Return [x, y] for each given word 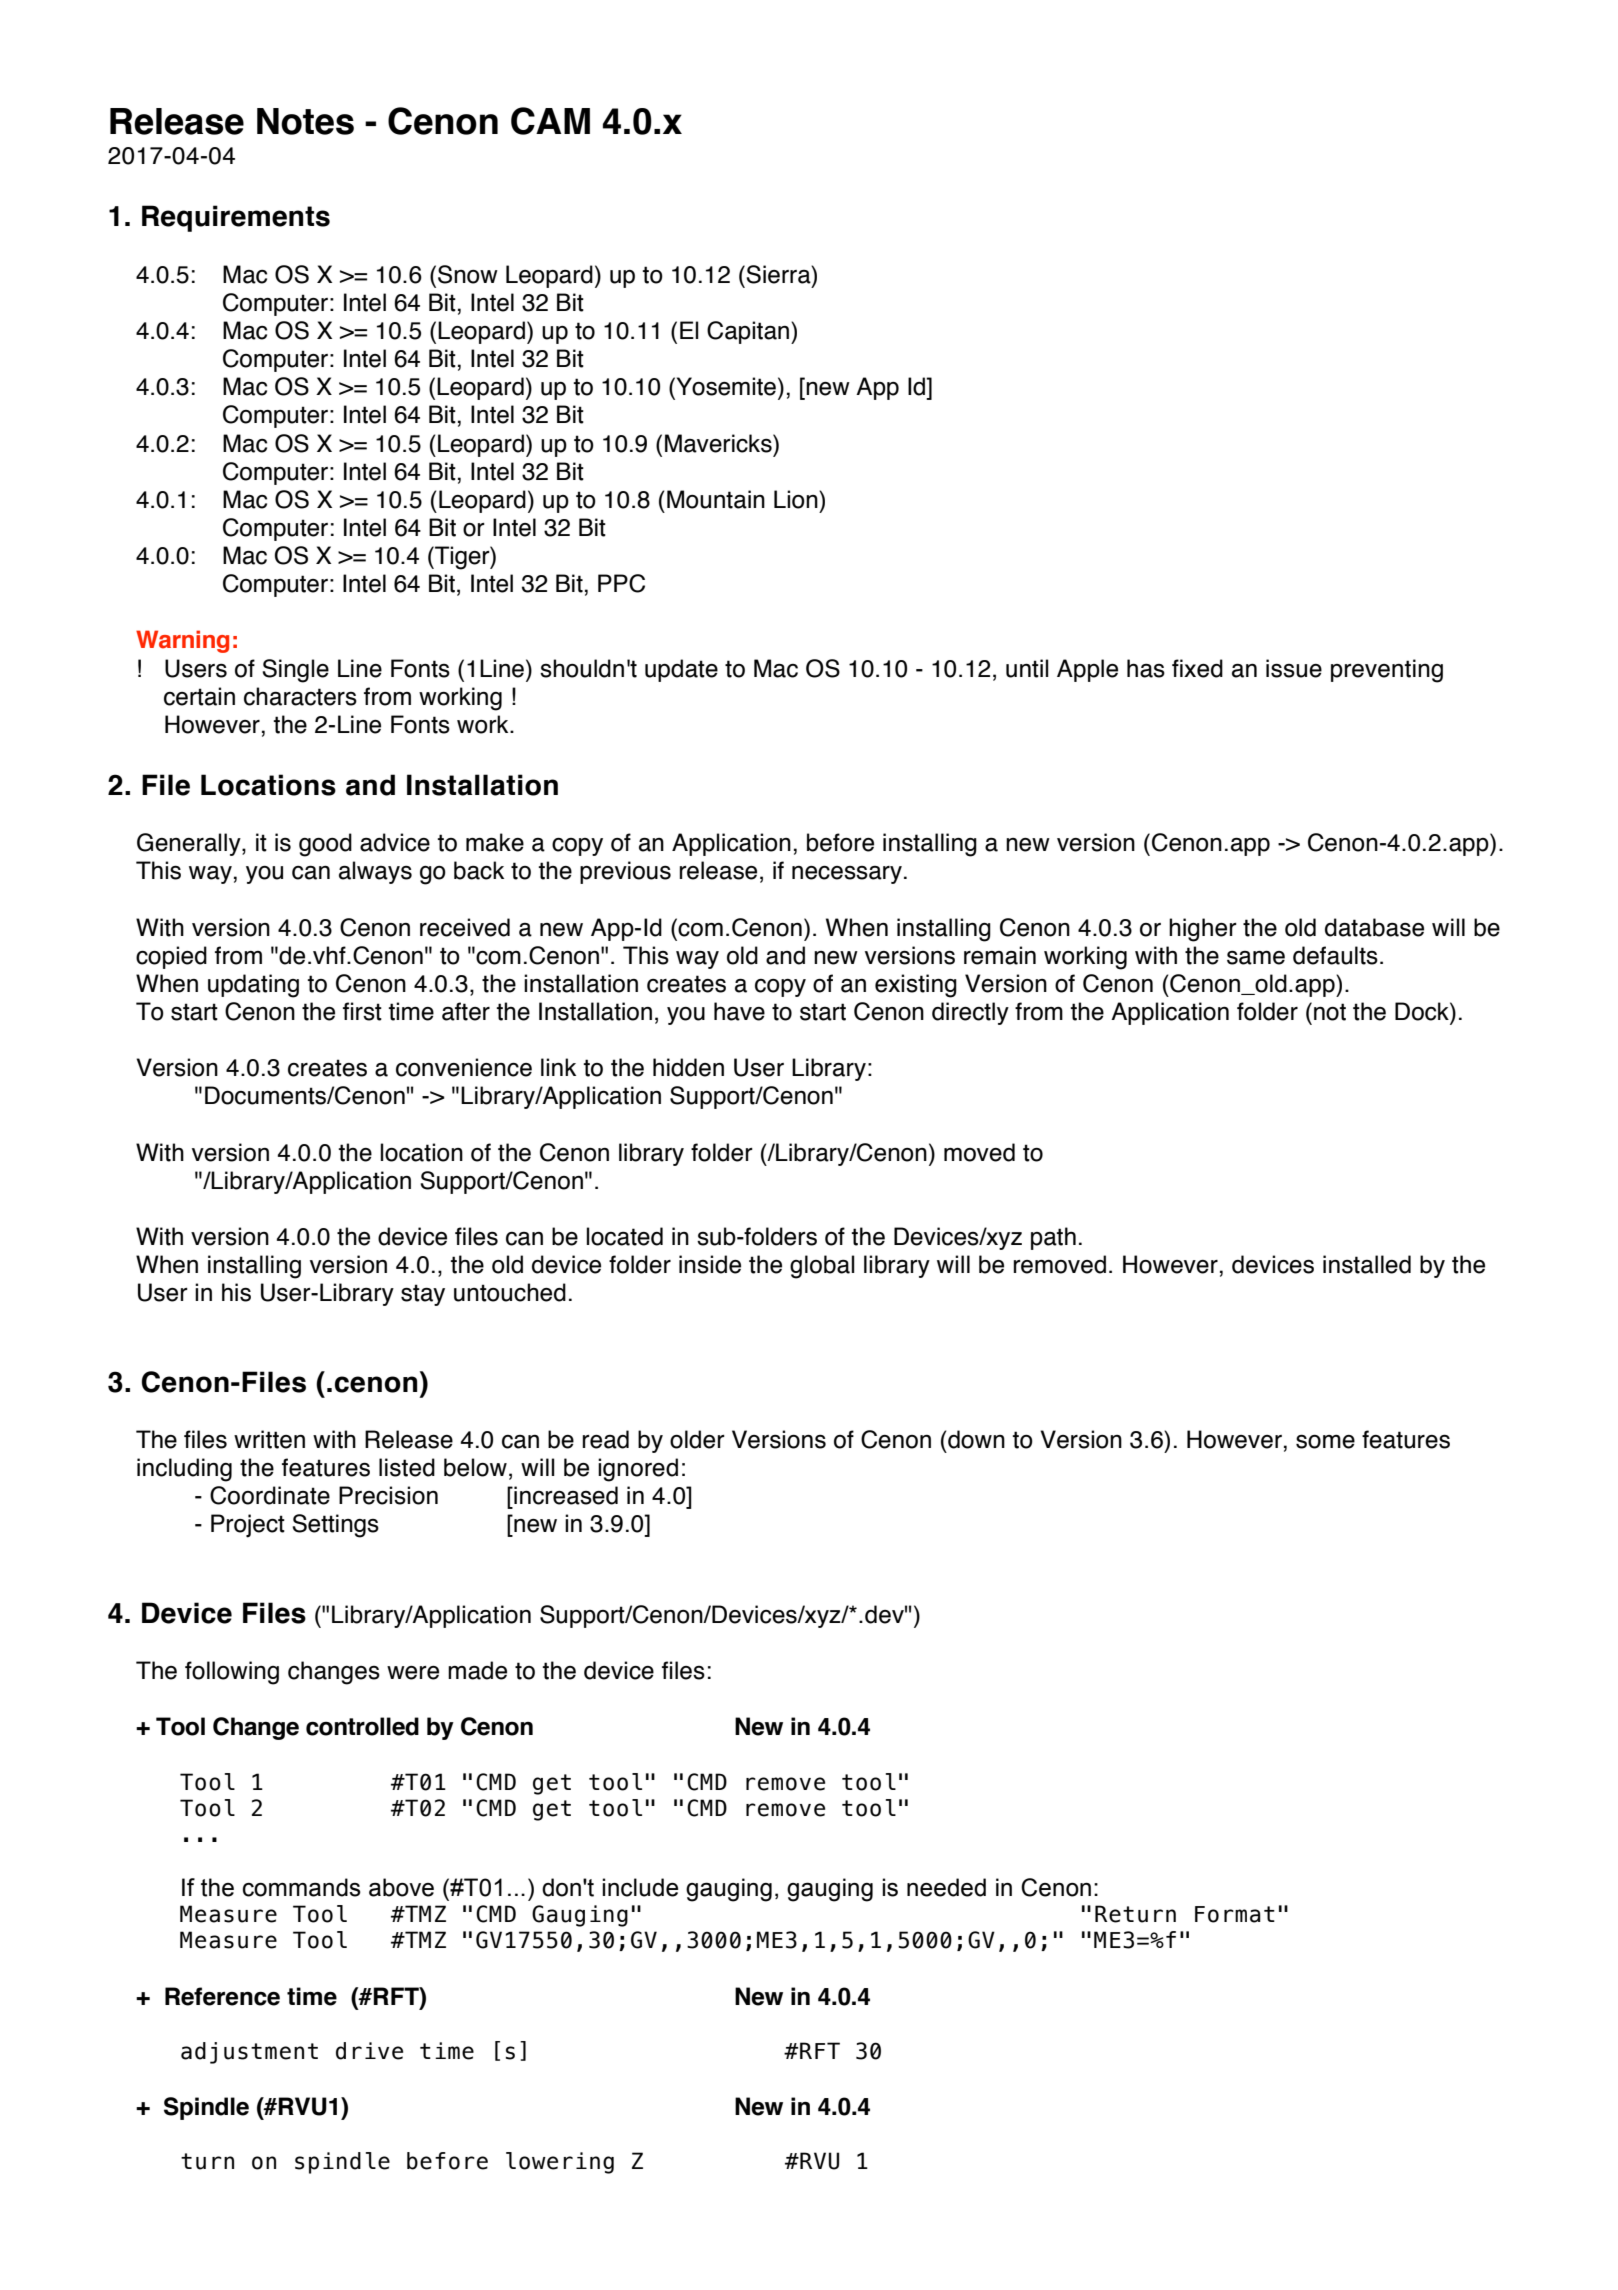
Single [295, 671]
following [232, 1673]
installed [1367, 1264]
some [1325, 1441]
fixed [1197, 668]
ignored [638, 1470]
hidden [688, 1067]
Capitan [748, 332]
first [362, 1011]
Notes [305, 121]
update [681, 670]
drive [369, 2051]
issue [1294, 668]
